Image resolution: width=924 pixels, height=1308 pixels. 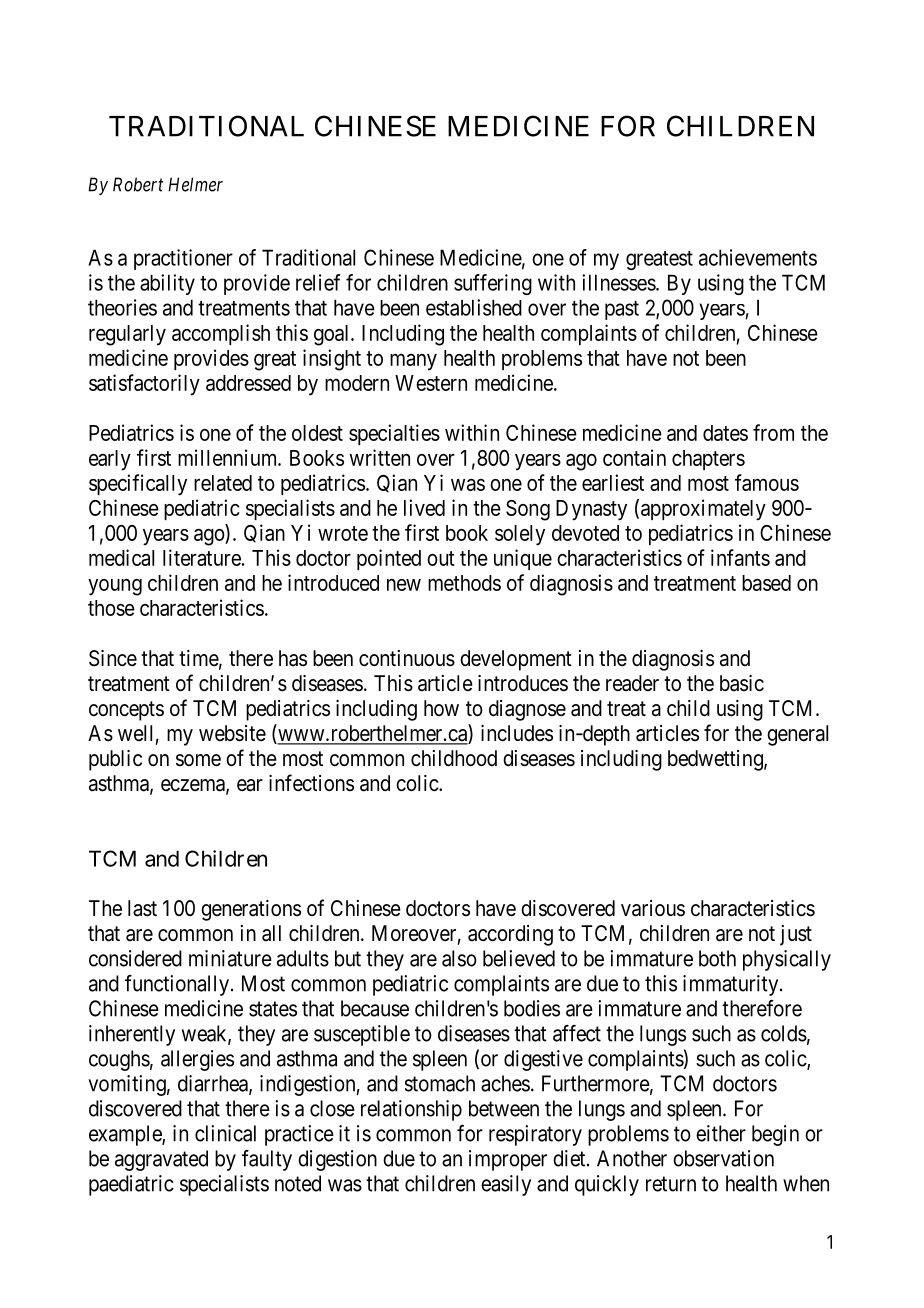 I want to click on ability, so click(x=167, y=284).
